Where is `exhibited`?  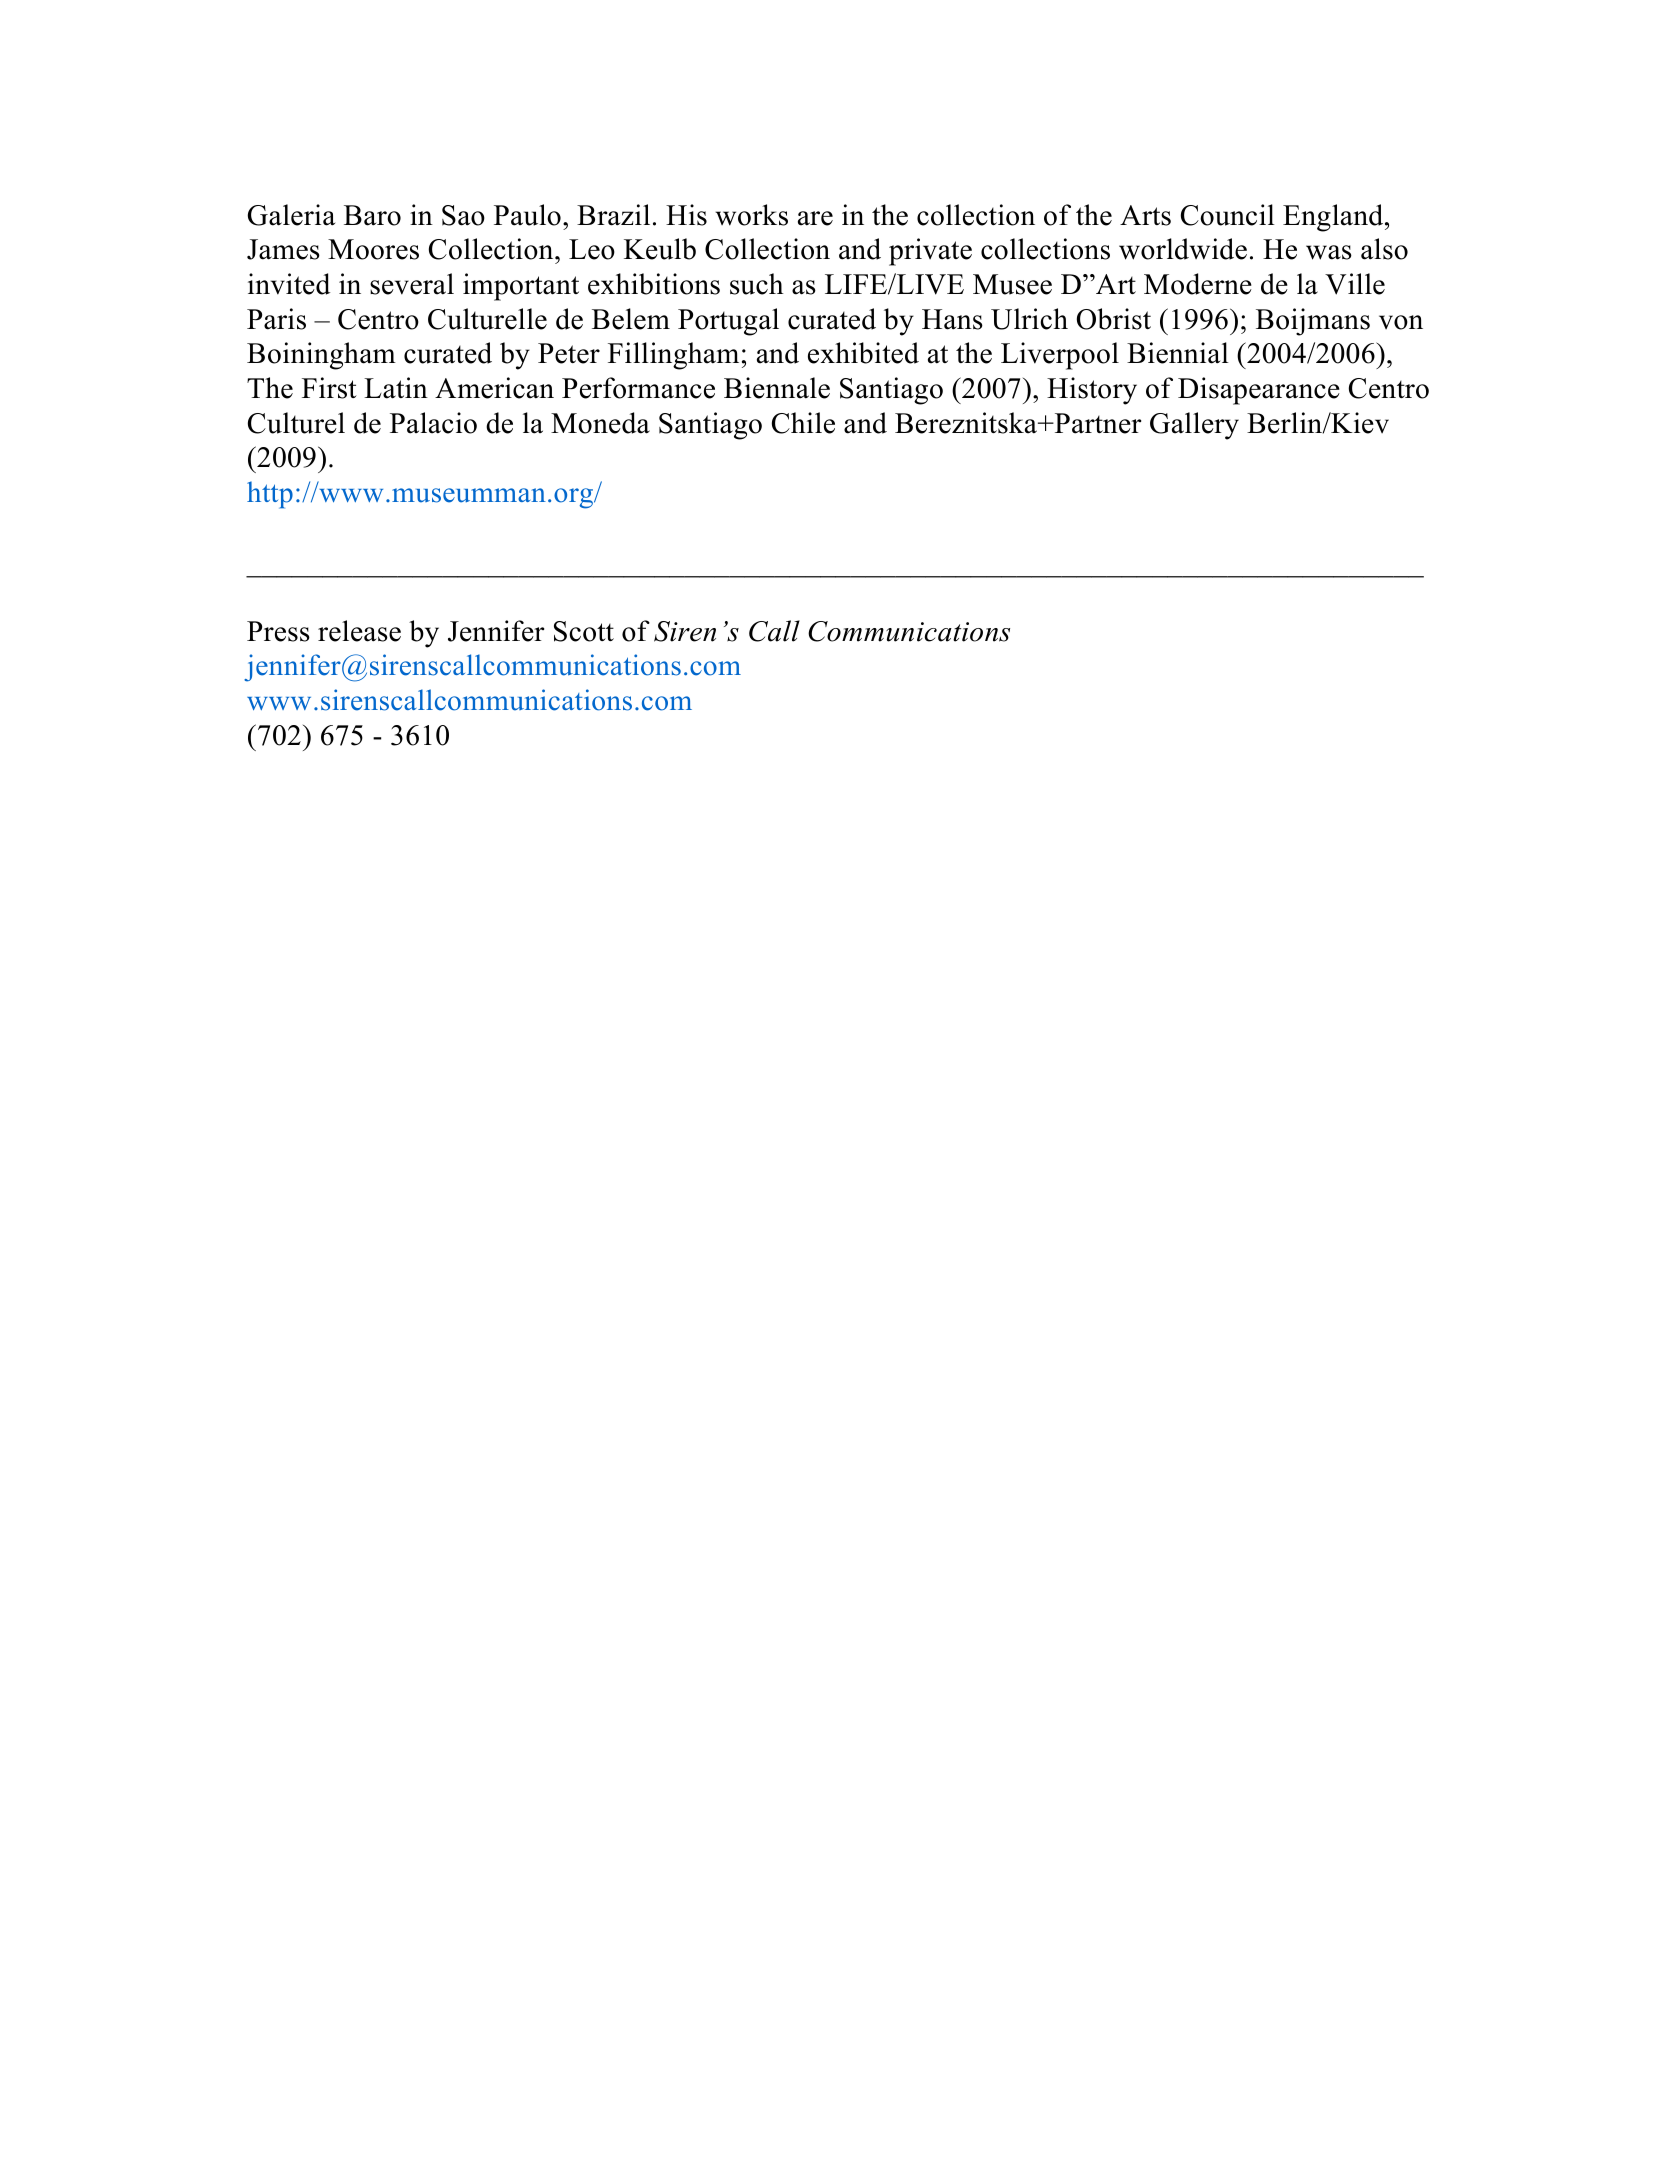
exhibited is located at coordinates (863, 353).
